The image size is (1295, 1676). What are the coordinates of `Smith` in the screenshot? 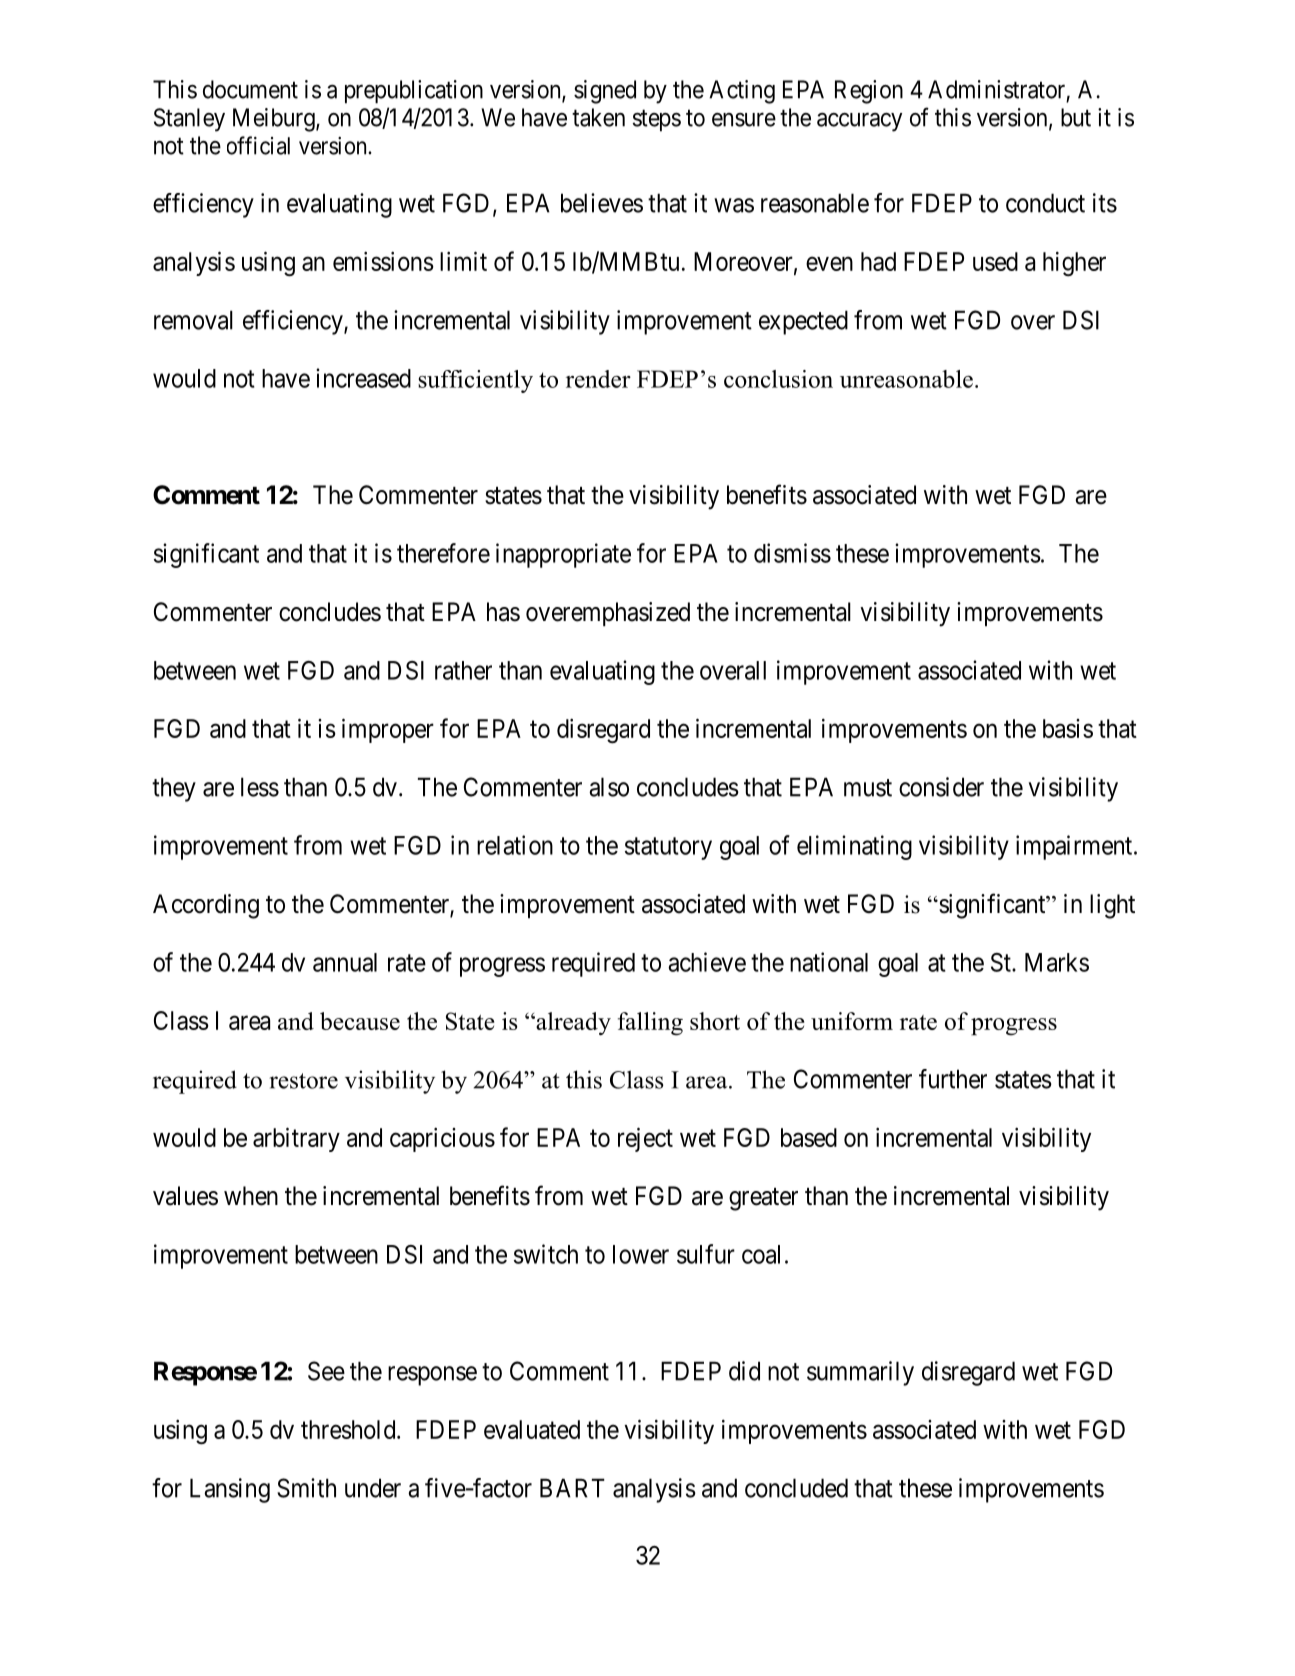 It's located at (306, 1488).
